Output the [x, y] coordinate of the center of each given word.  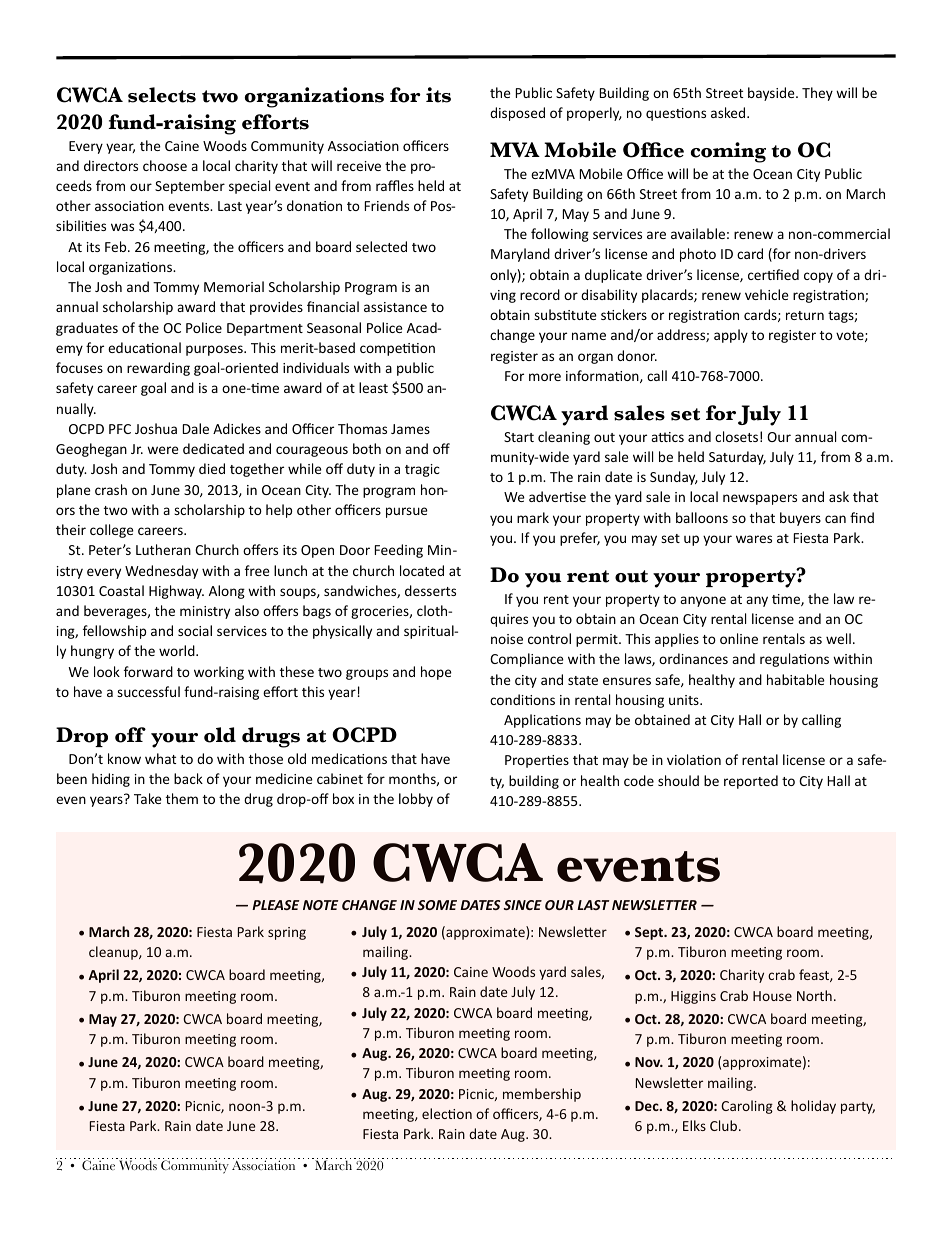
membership [542, 1095]
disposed [517, 114]
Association [263, 1165]
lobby [416, 800]
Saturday [737, 458]
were [163, 450]
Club [725, 1125]
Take [148, 798]
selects [162, 95]
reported [751, 782]
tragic [422, 470]
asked [729, 112]
